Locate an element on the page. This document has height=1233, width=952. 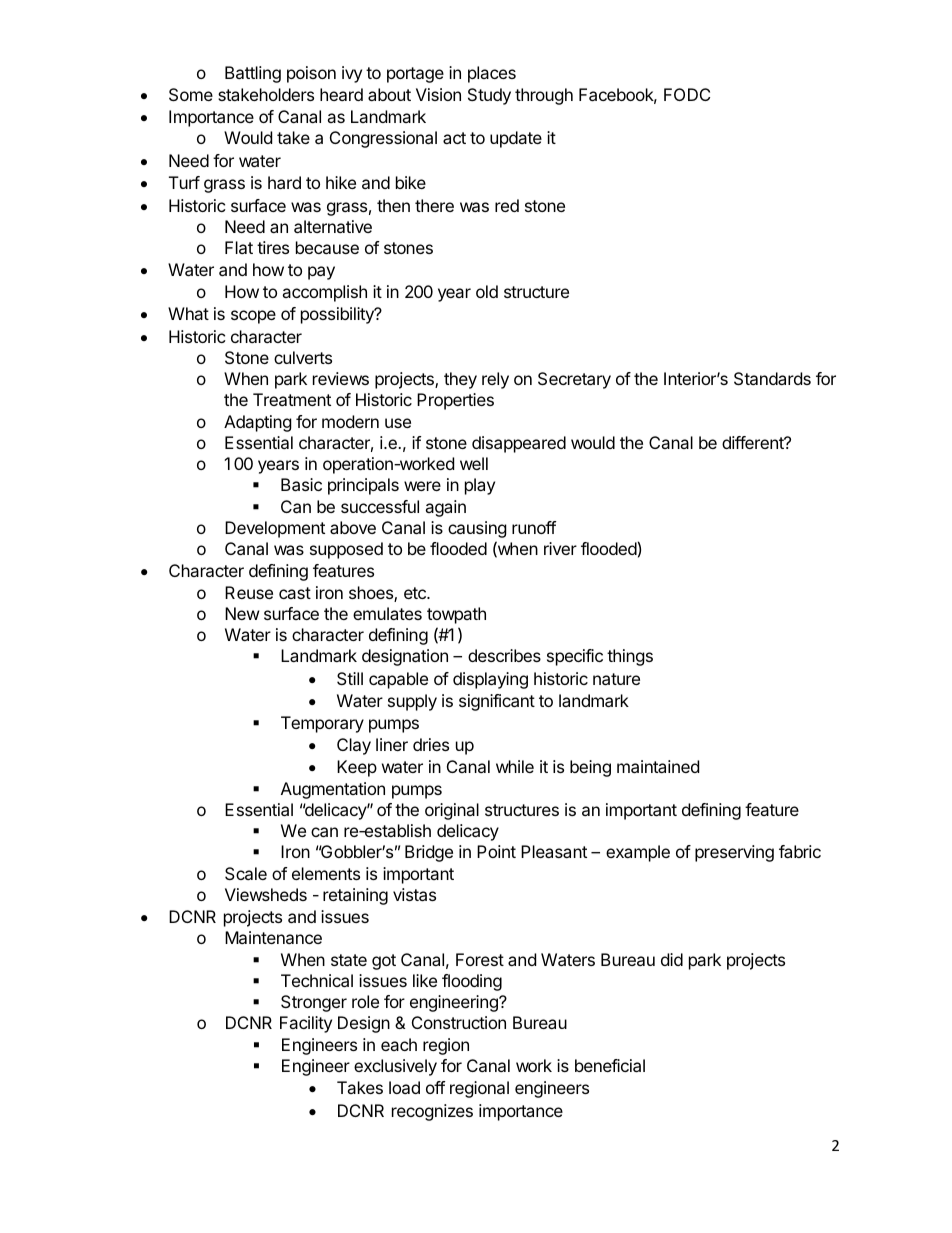
recognizes is located at coordinates (432, 1112).
